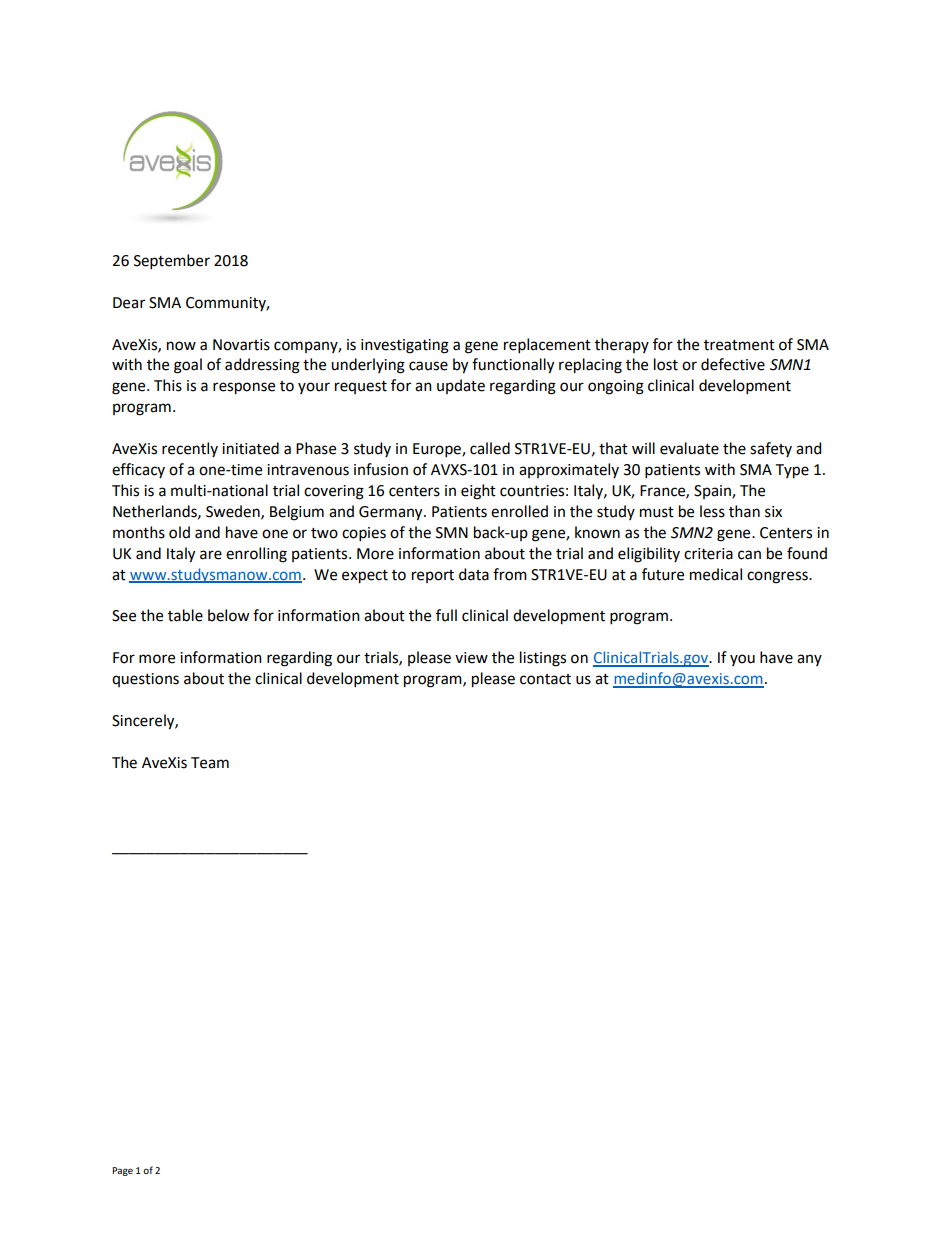 The width and height of the screenshot is (952, 1233). Describe the element at coordinates (471, 658) in the screenshot. I see `view` at that location.
